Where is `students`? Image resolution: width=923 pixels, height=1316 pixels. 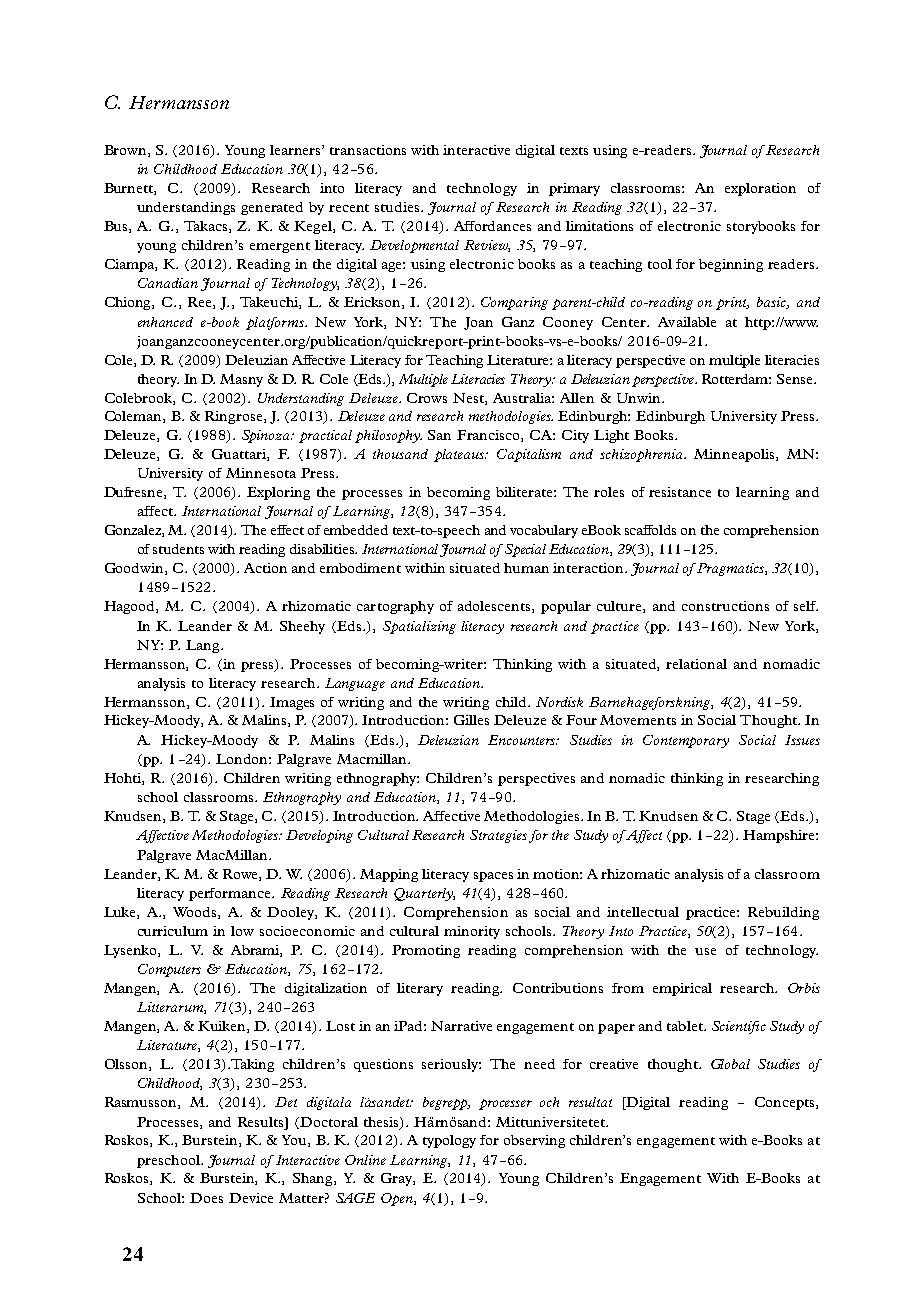
students is located at coordinates (178, 549).
